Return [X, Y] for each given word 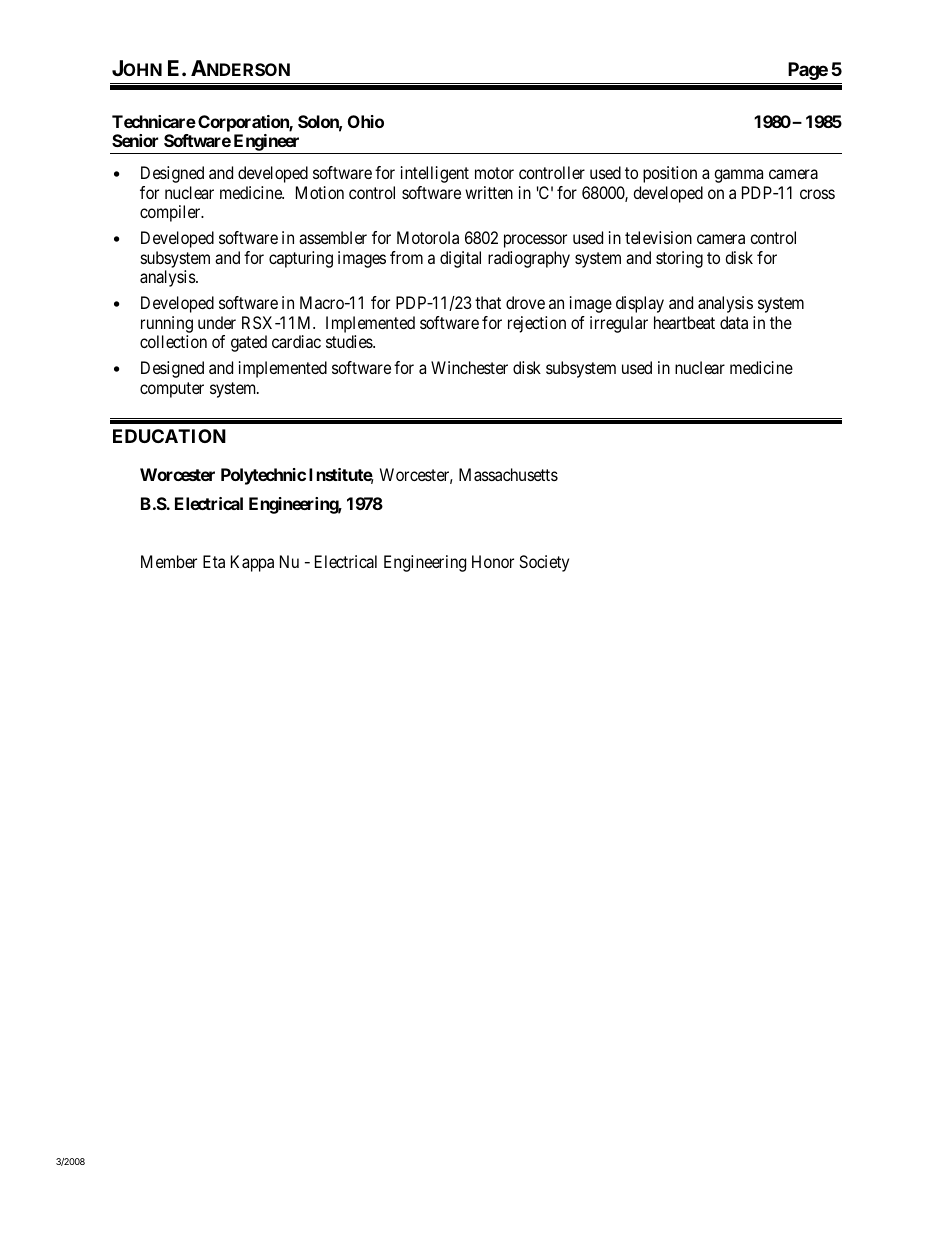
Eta [214, 561]
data [734, 322]
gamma [738, 176]
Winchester [469, 367]
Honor [493, 561]
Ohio [366, 121]
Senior [135, 140]
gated [249, 343]
